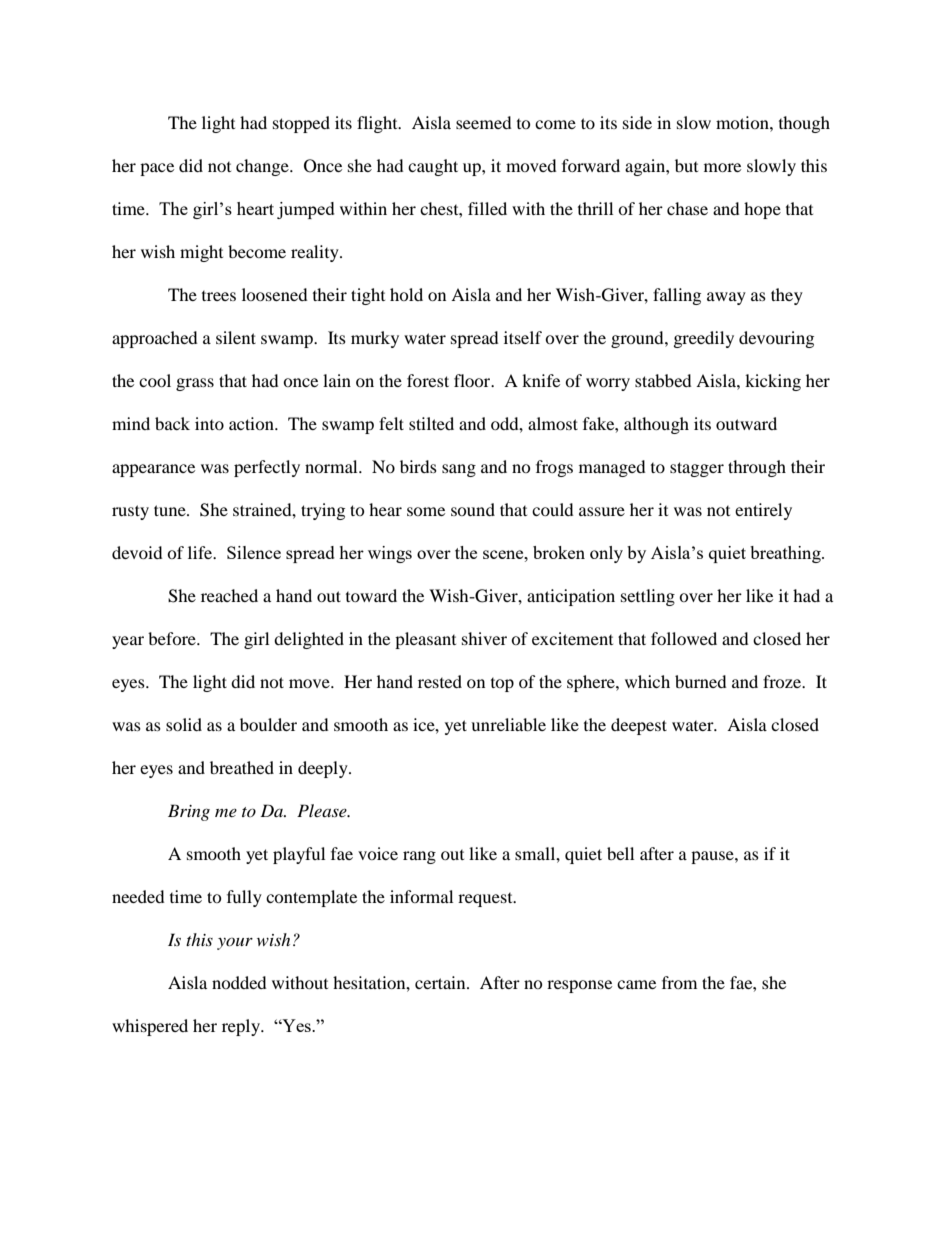 This screenshot has height=1233, width=952. Describe the element at coordinates (704, 339) in the screenshot. I see `greedily` at that location.
